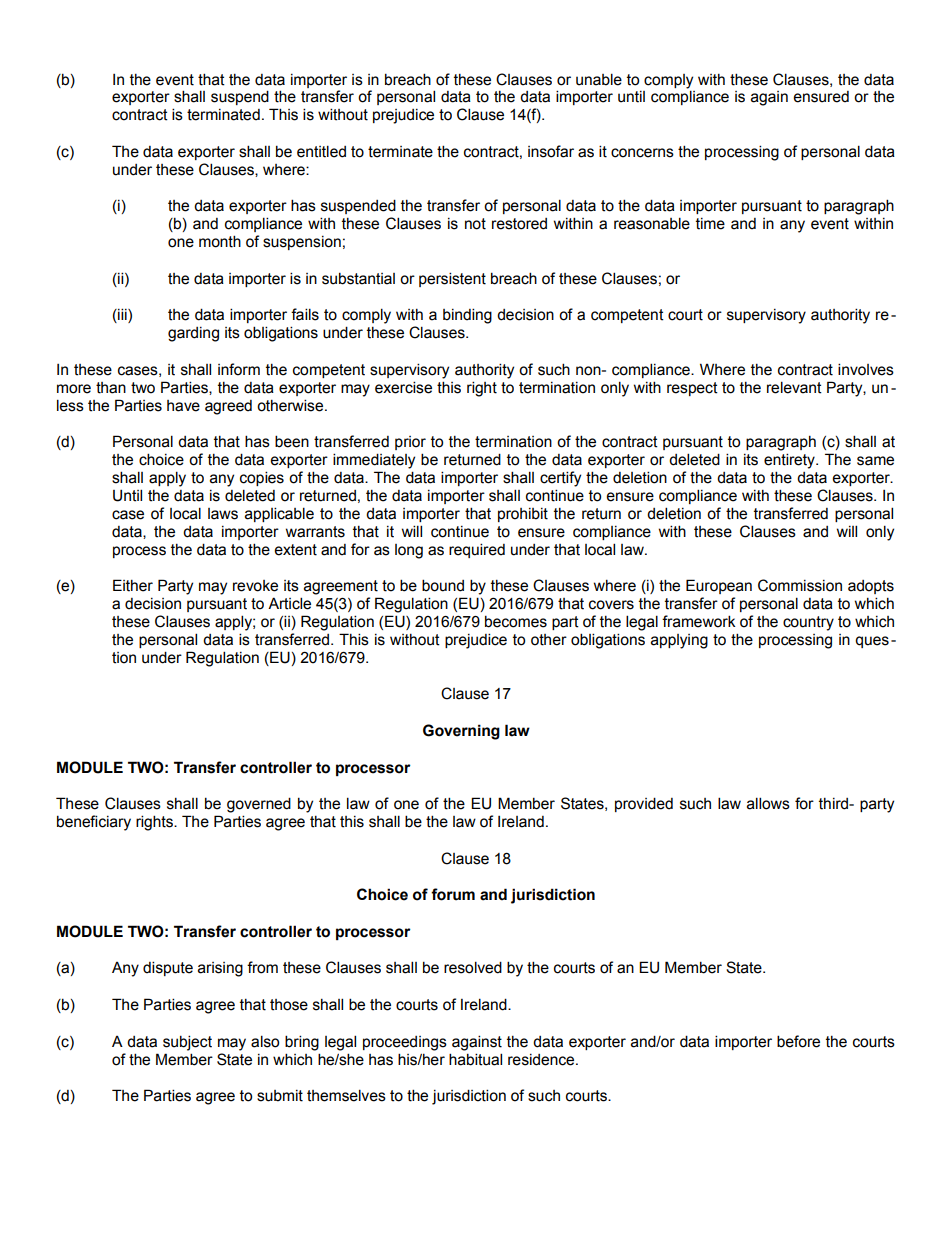 The image size is (952, 1233). I want to click on entitled, so click(321, 151).
